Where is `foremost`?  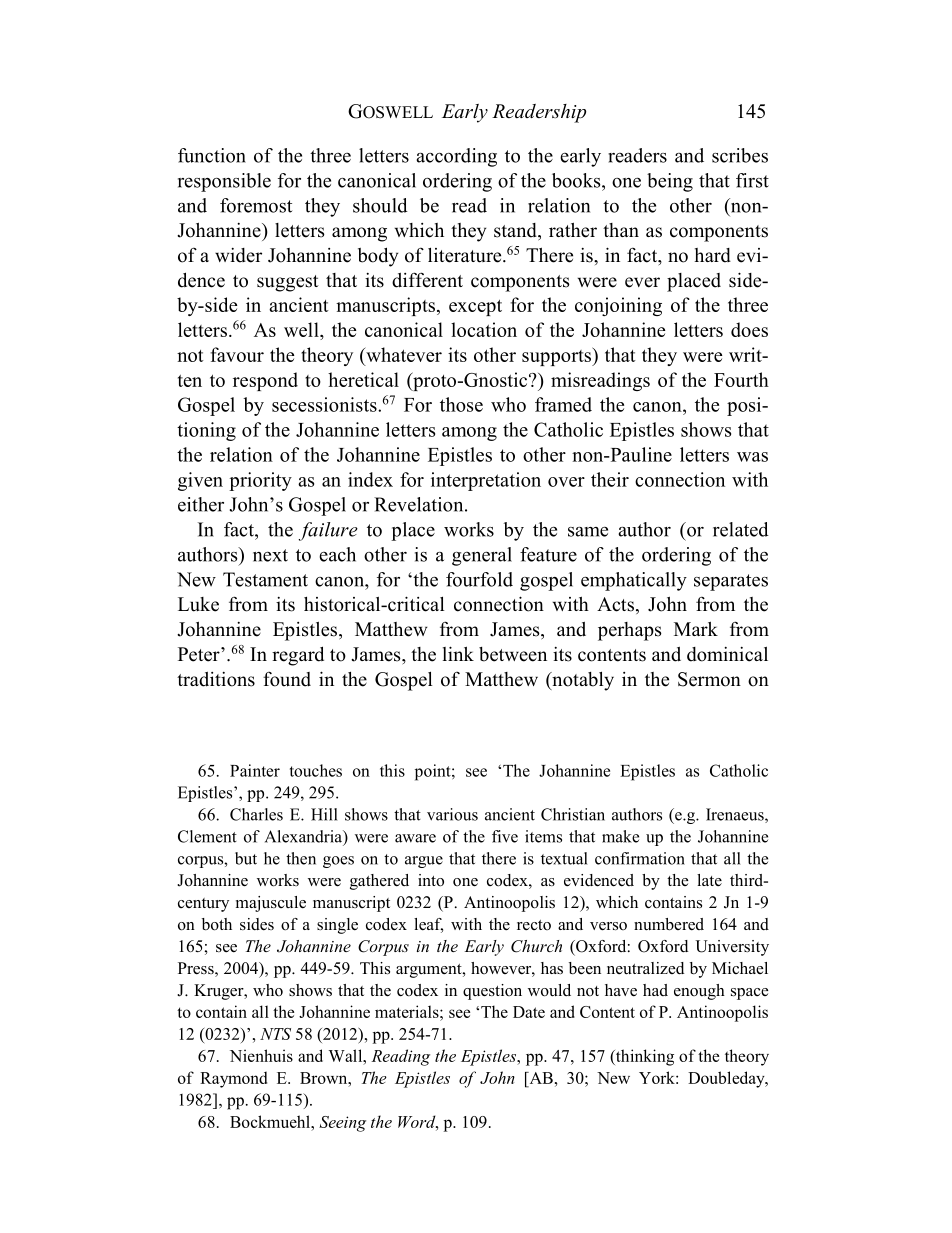
foremost is located at coordinates (256, 205).
